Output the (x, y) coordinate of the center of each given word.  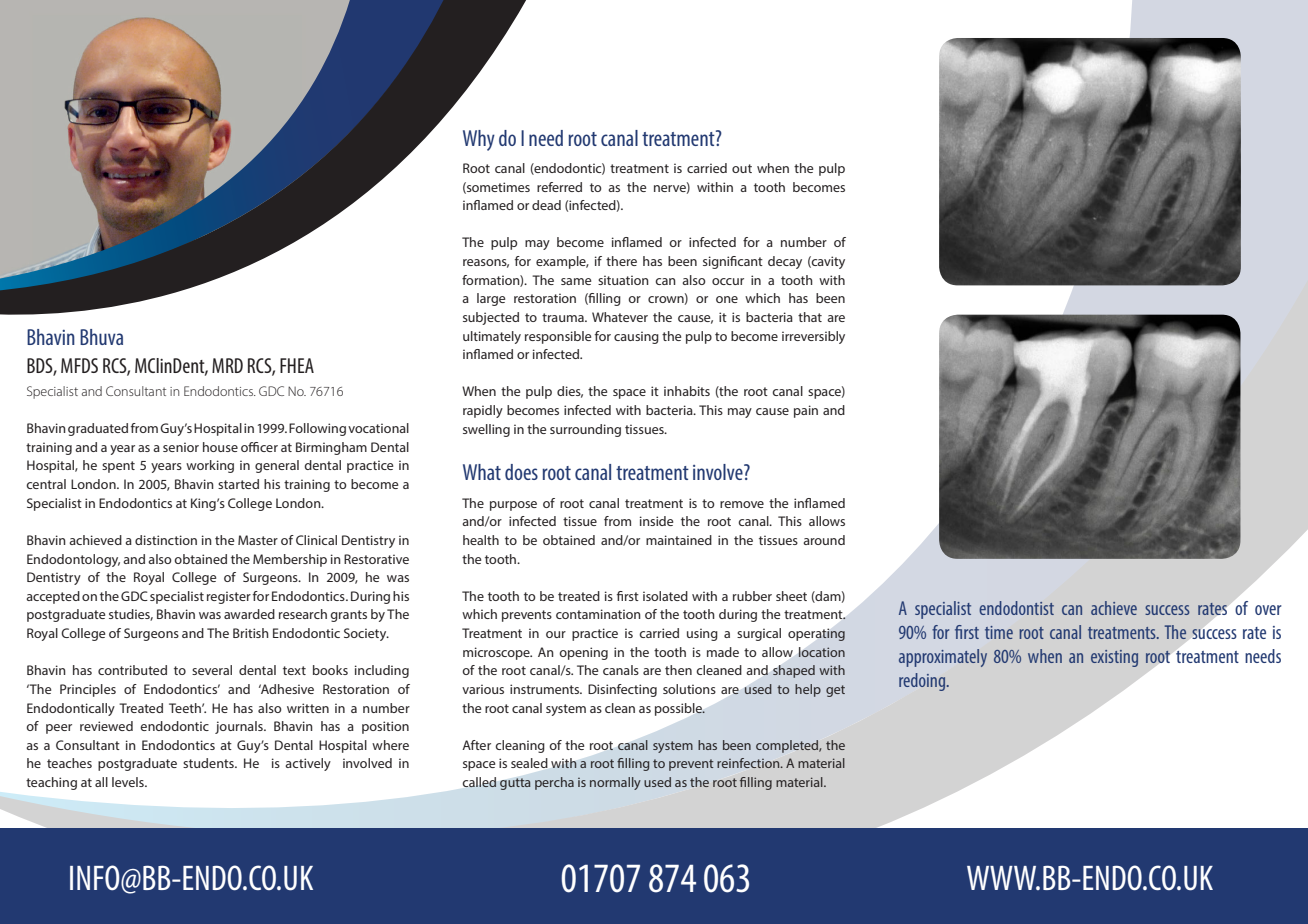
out (742, 168)
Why (479, 140)
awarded (249, 614)
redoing (923, 682)
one (727, 299)
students (209, 763)
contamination (598, 614)
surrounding (585, 430)
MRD (227, 365)
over (1268, 610)
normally (615, 783)
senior (181, 447)
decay (785, 262)
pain (806, 411)
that (810, 317)
